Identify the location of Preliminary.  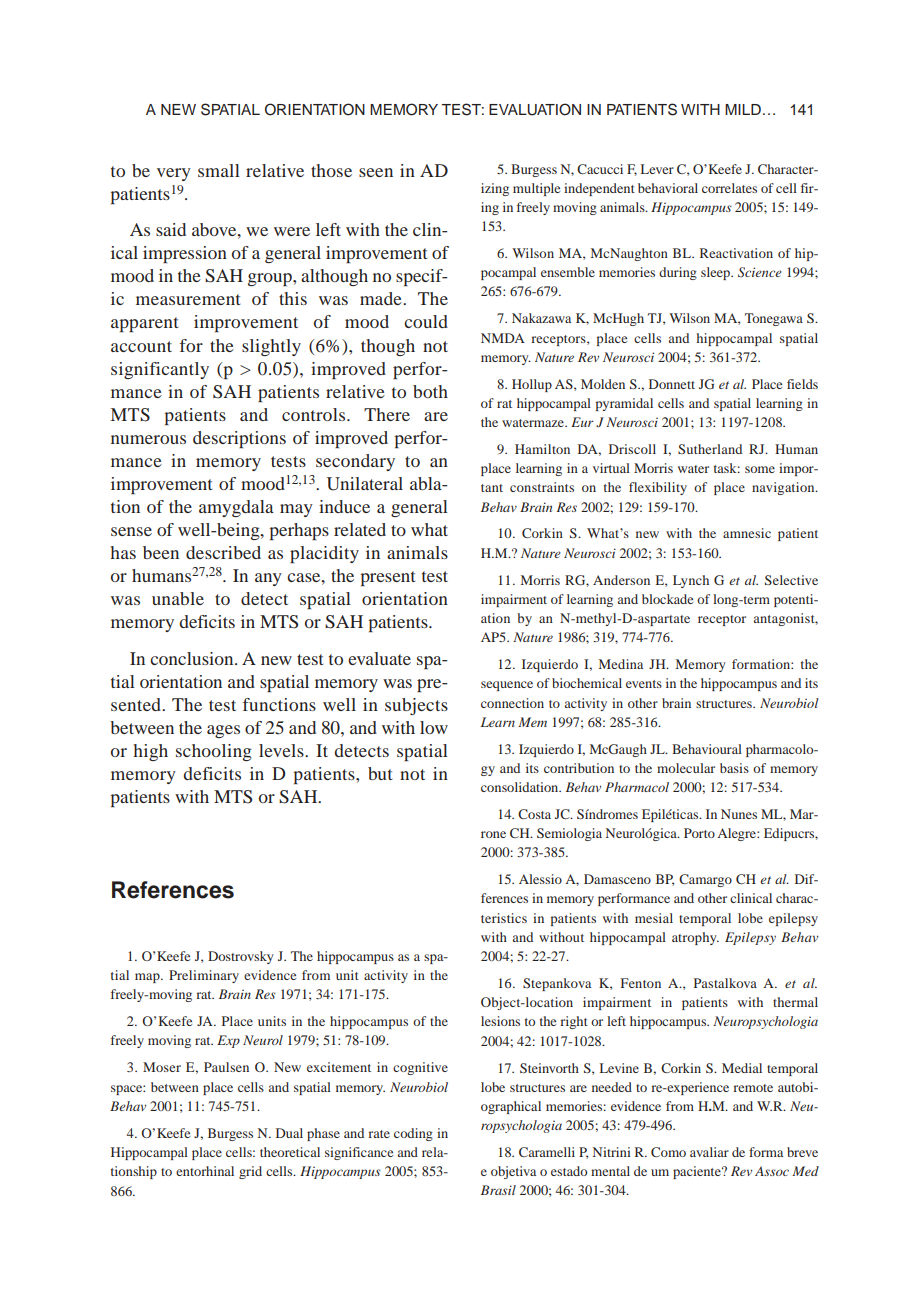
(204, 976).
